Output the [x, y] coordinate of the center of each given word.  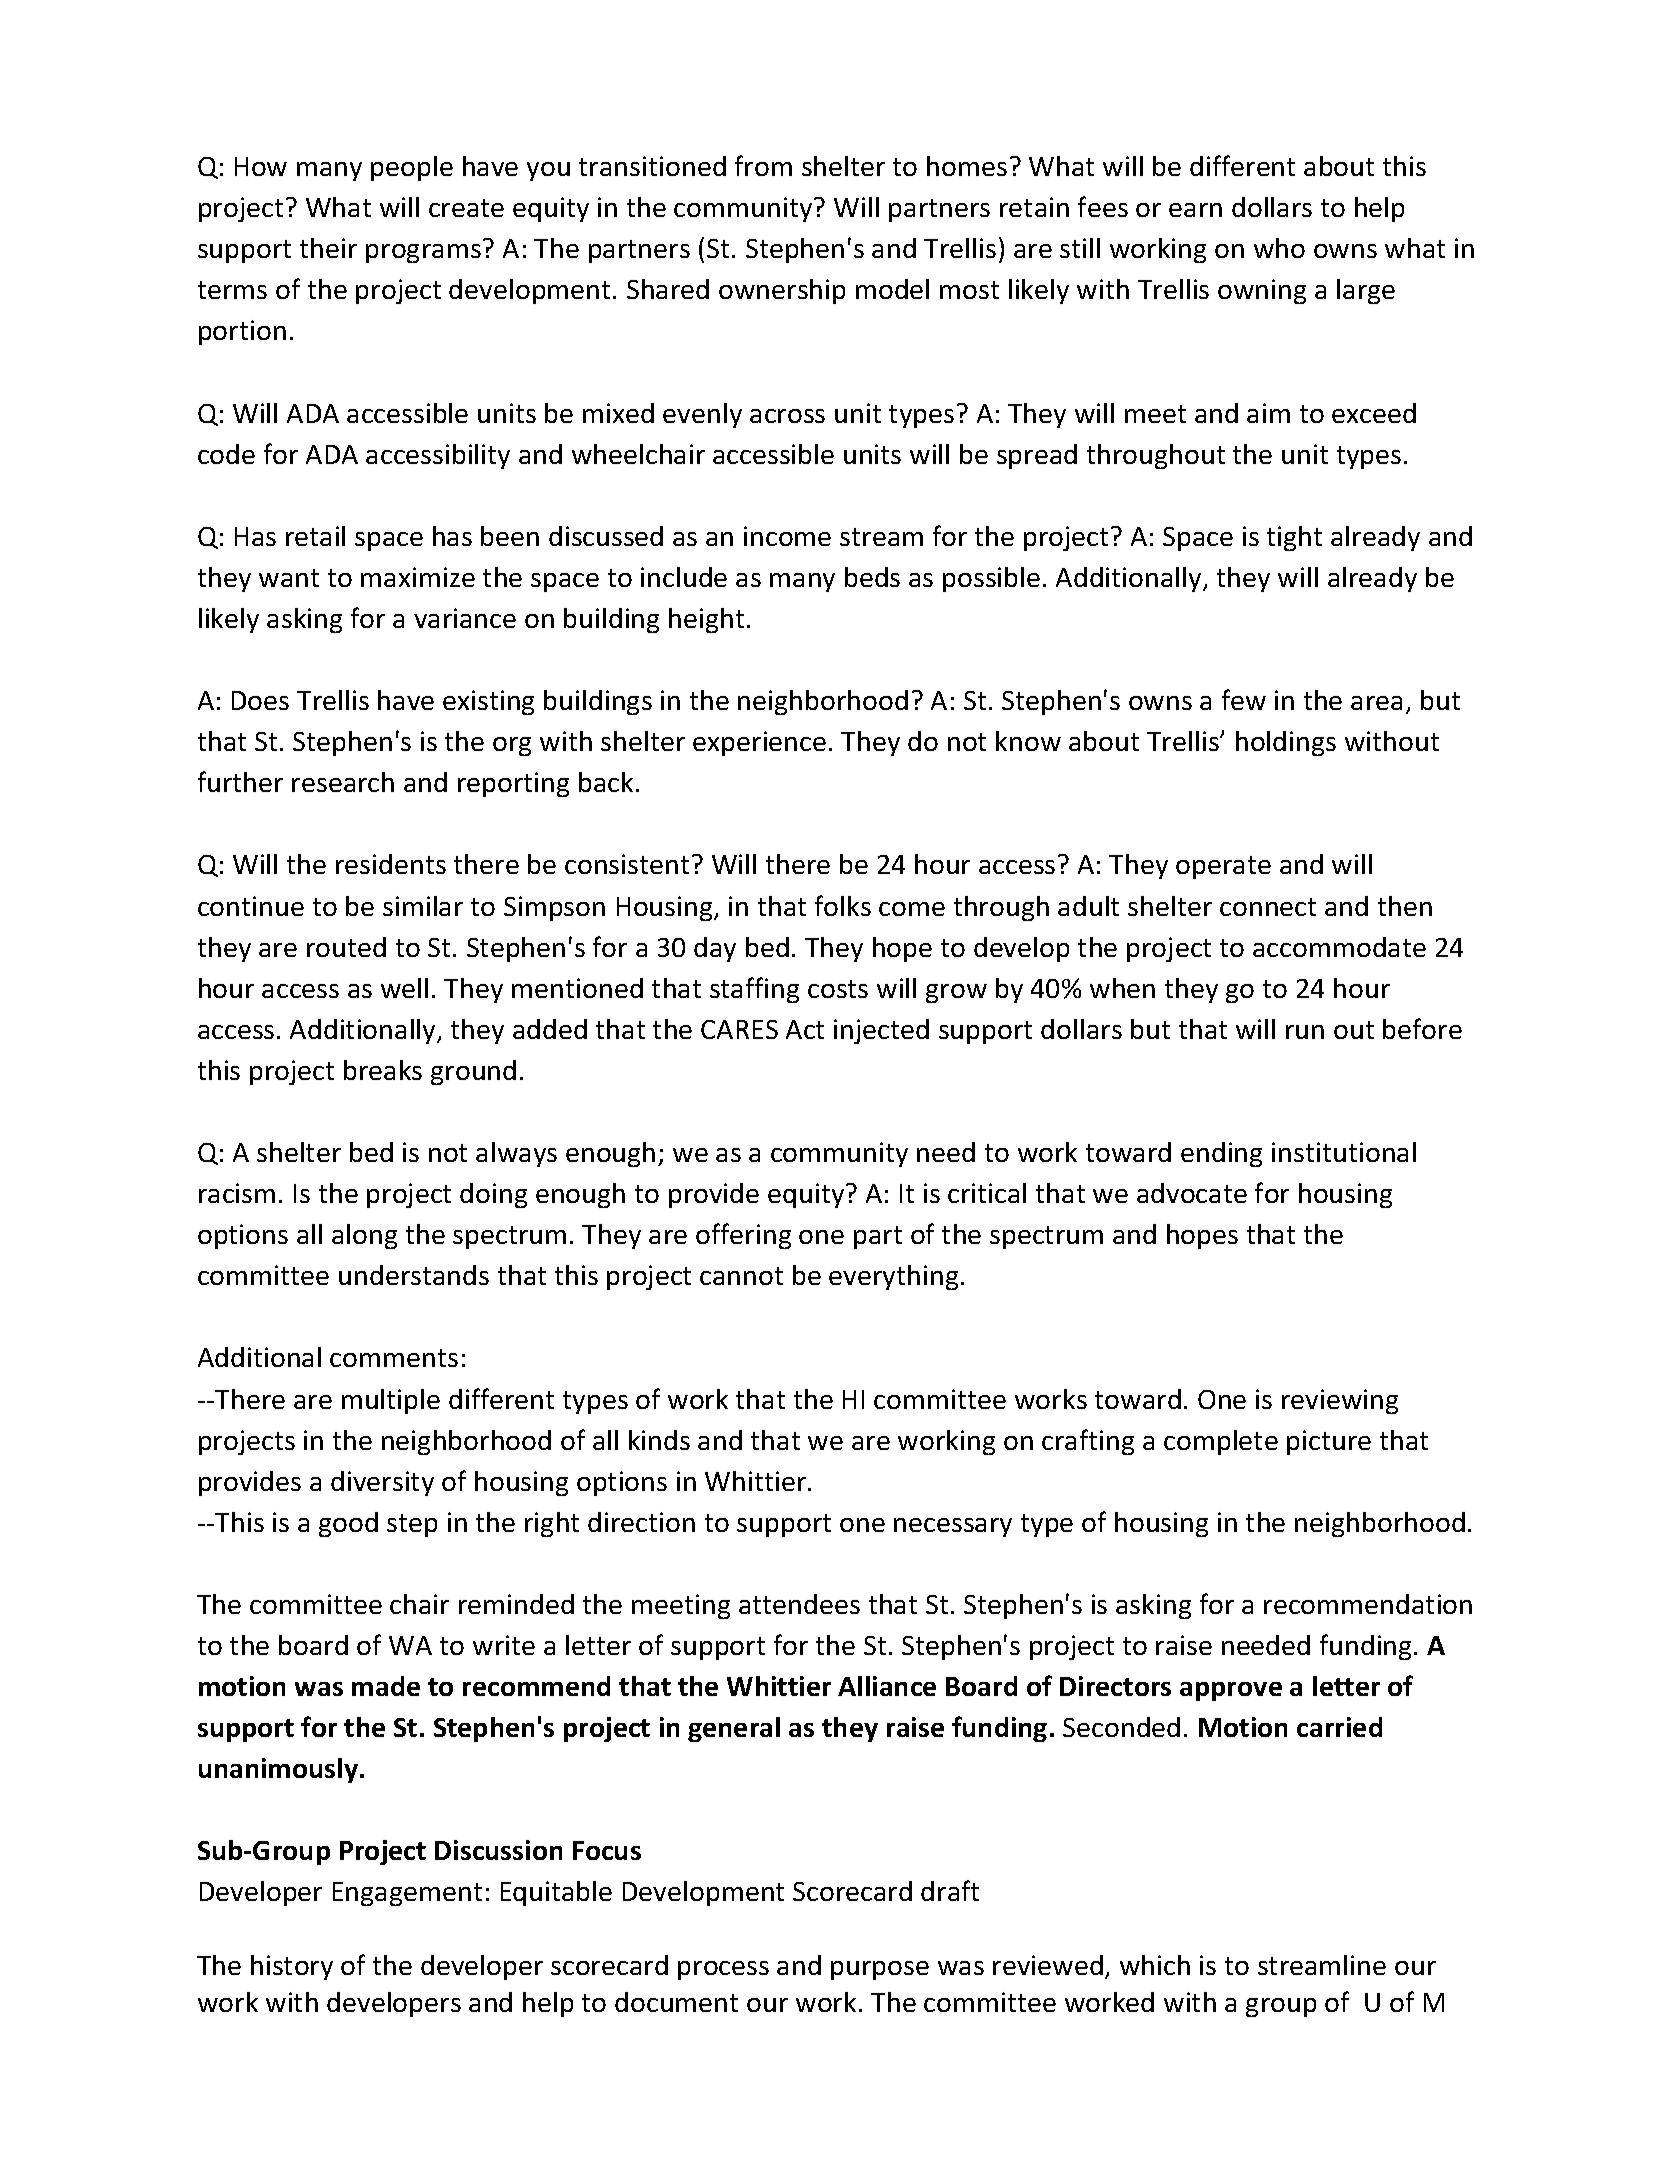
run [1305, 1032]
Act [805, 1029]
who [1279, 248]
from [763, 165]
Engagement [407, 1894]
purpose [880, 1970]
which [1155, 1965]
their [328, 248]
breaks [383, 1070]
